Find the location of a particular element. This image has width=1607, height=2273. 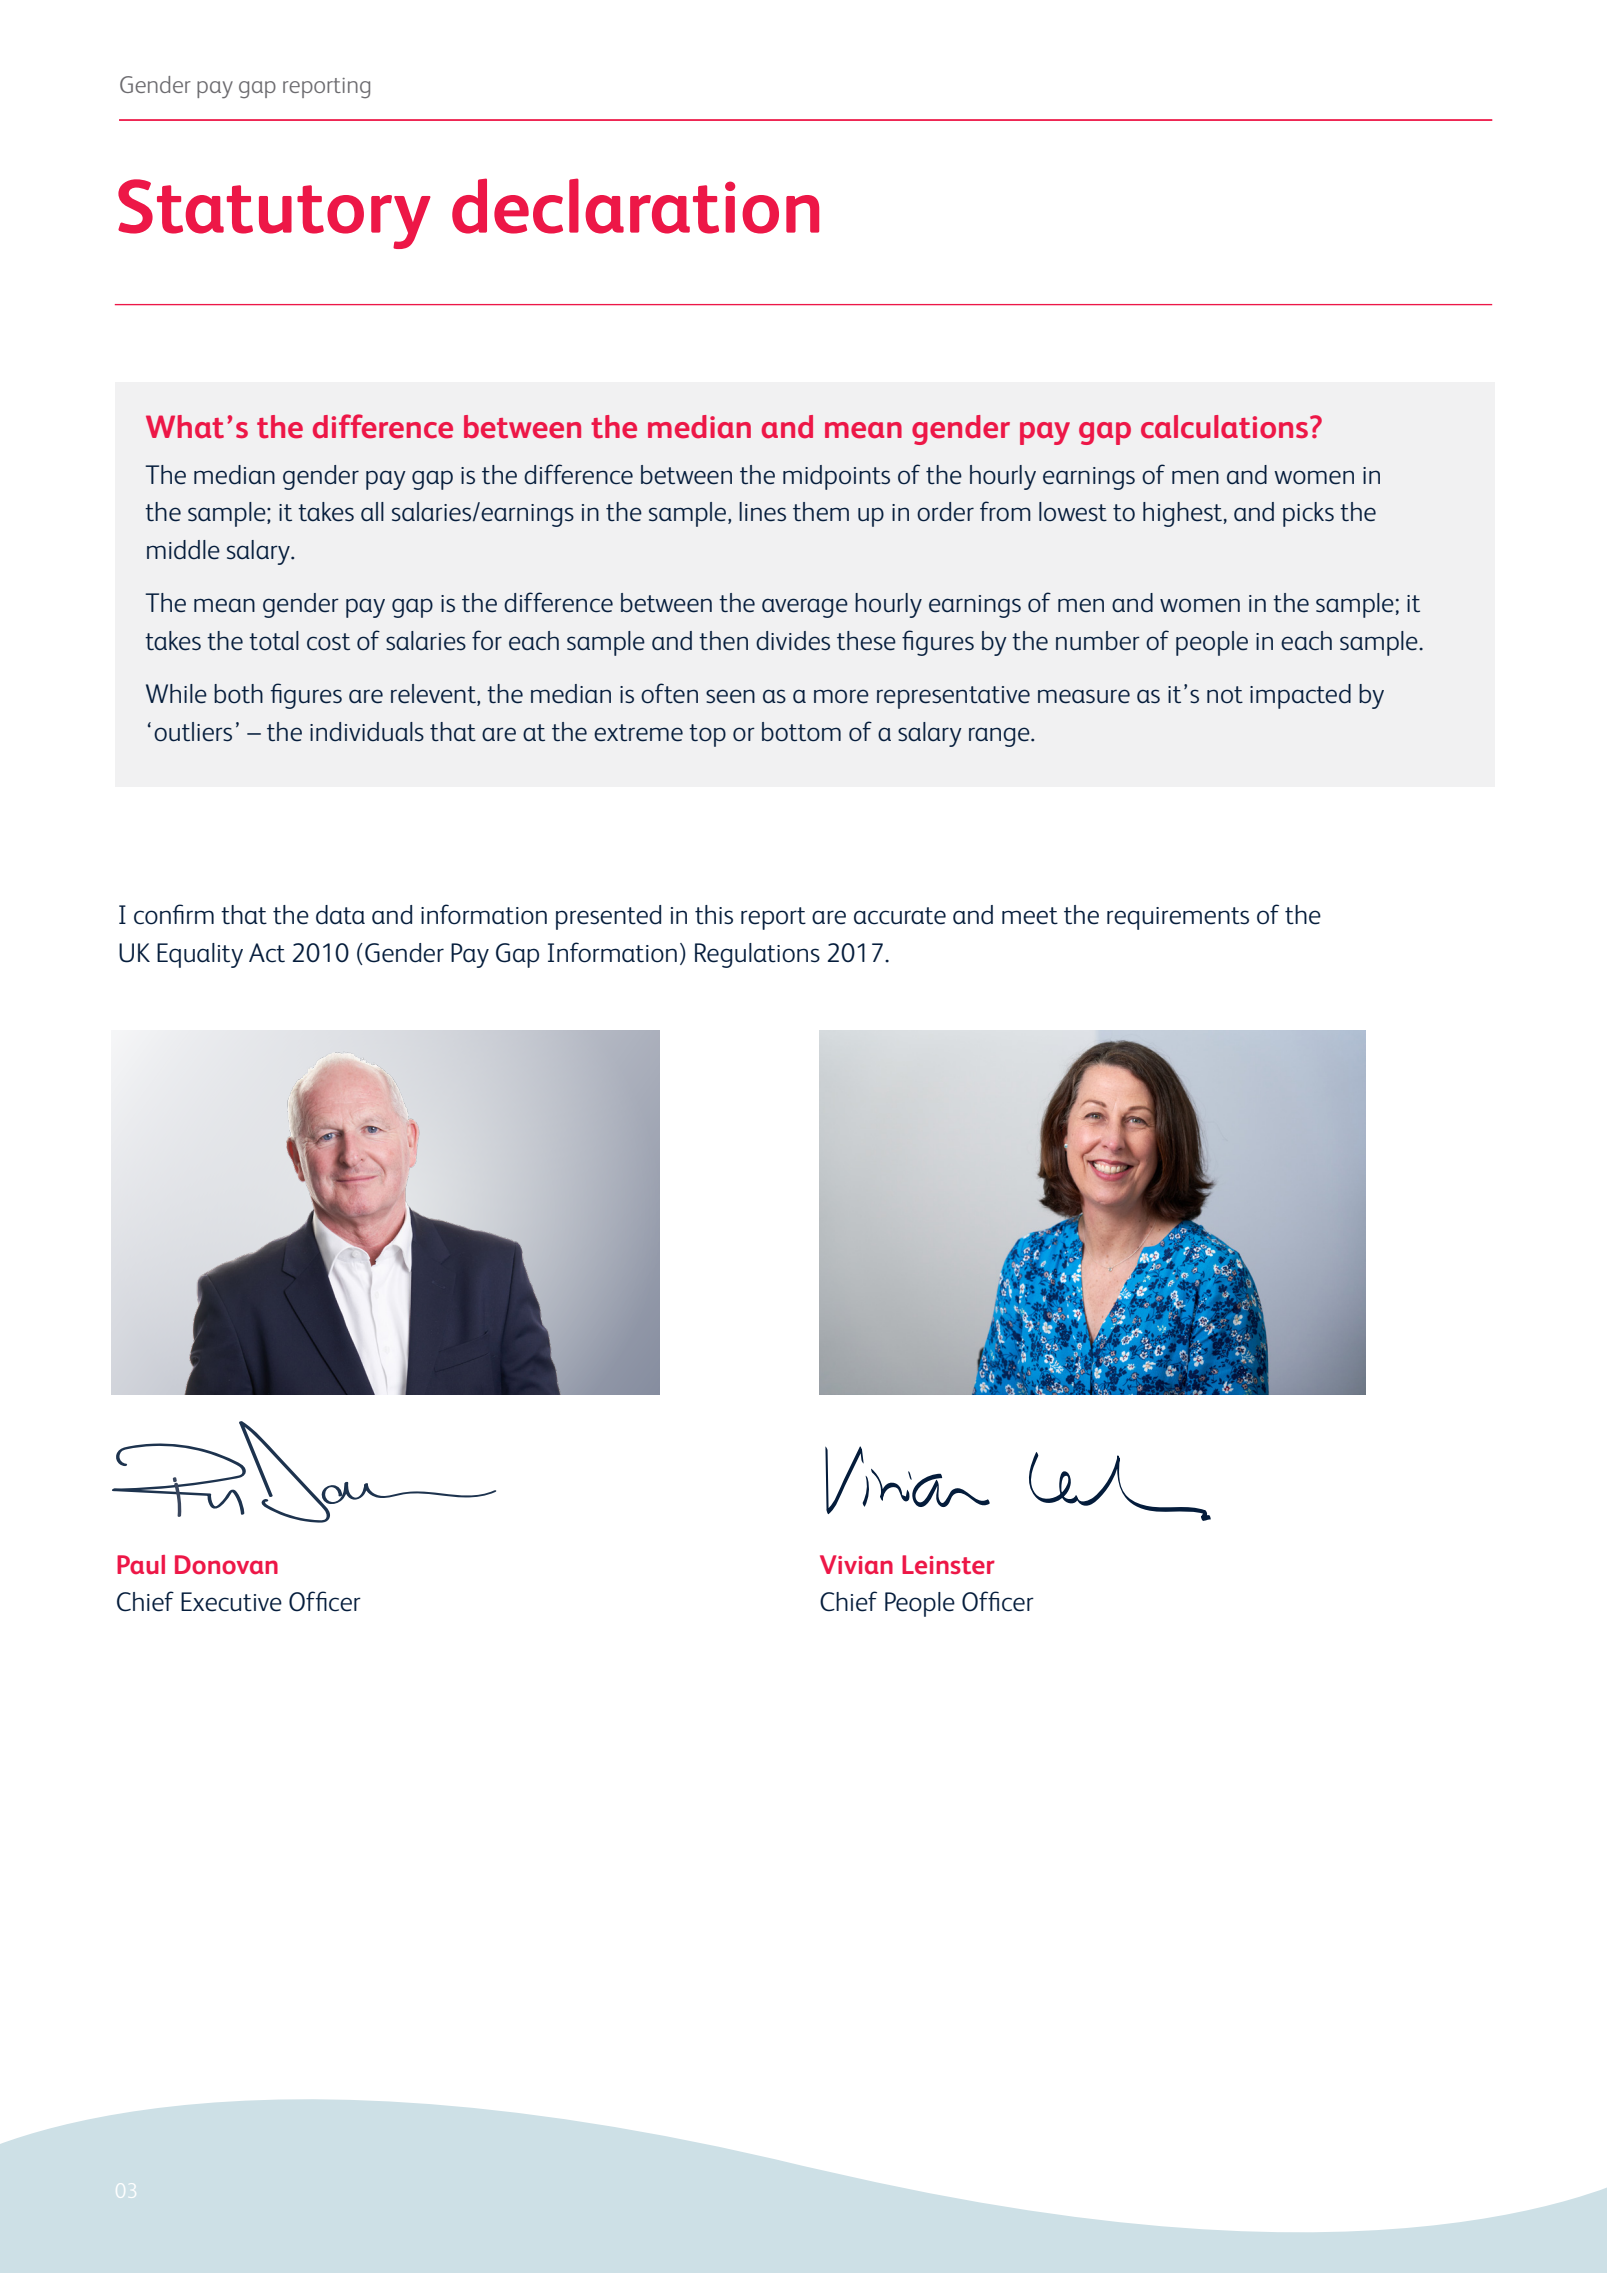

this is located at coordinates (714, 915).
